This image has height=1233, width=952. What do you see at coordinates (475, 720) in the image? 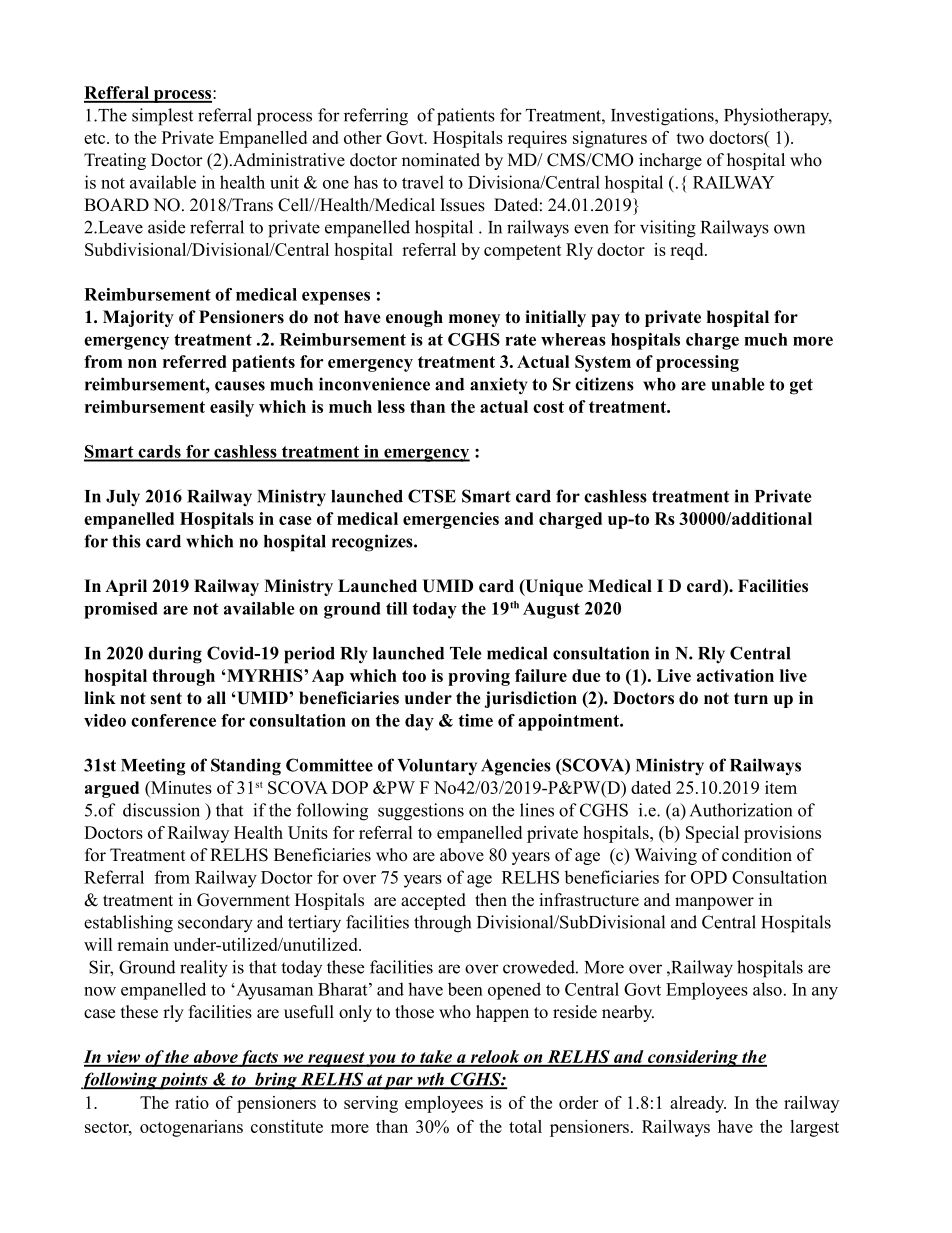
I see `time` at bounding box center [475, 720].
